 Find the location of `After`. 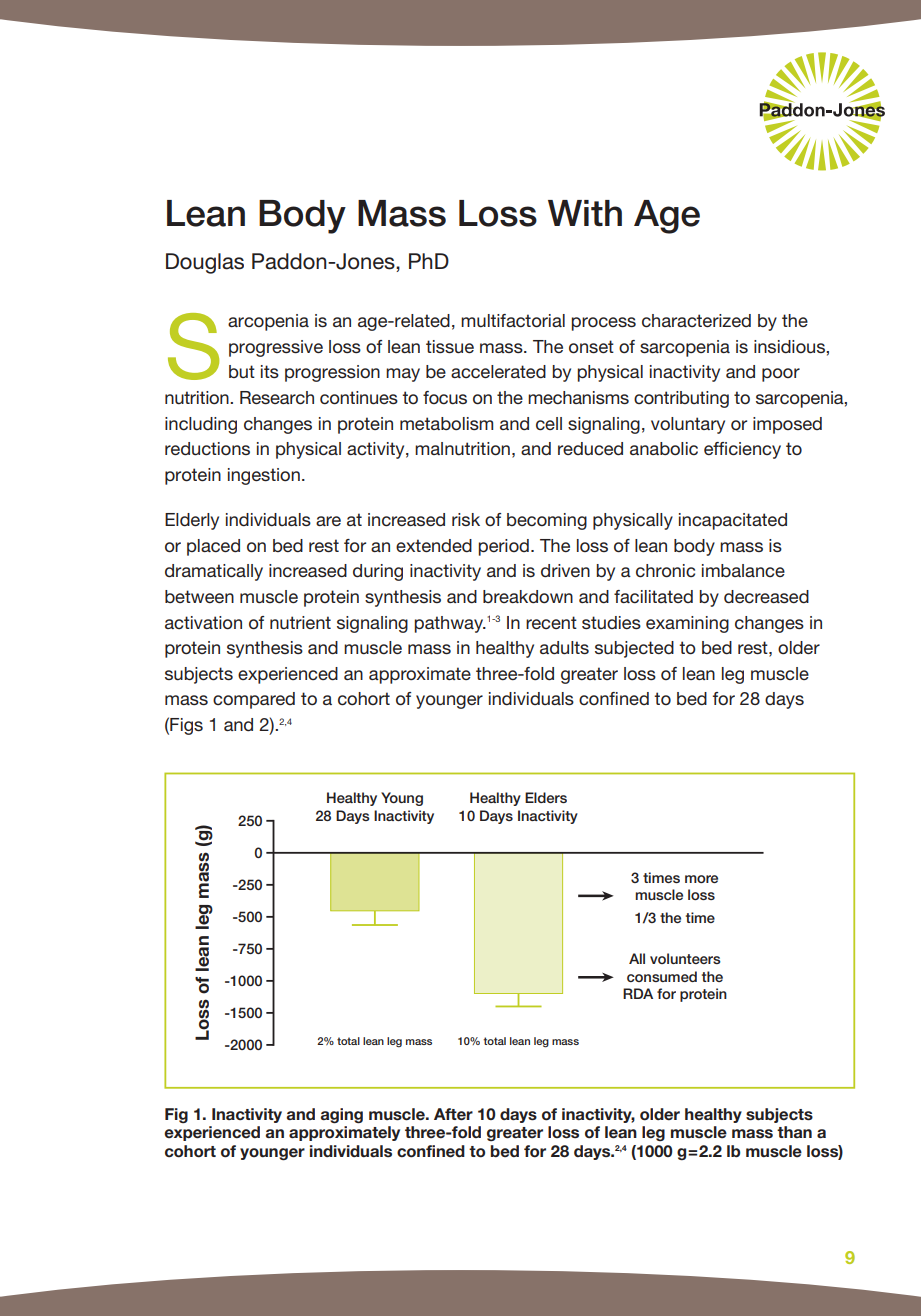

After is located at coordinates (453, 1114).
